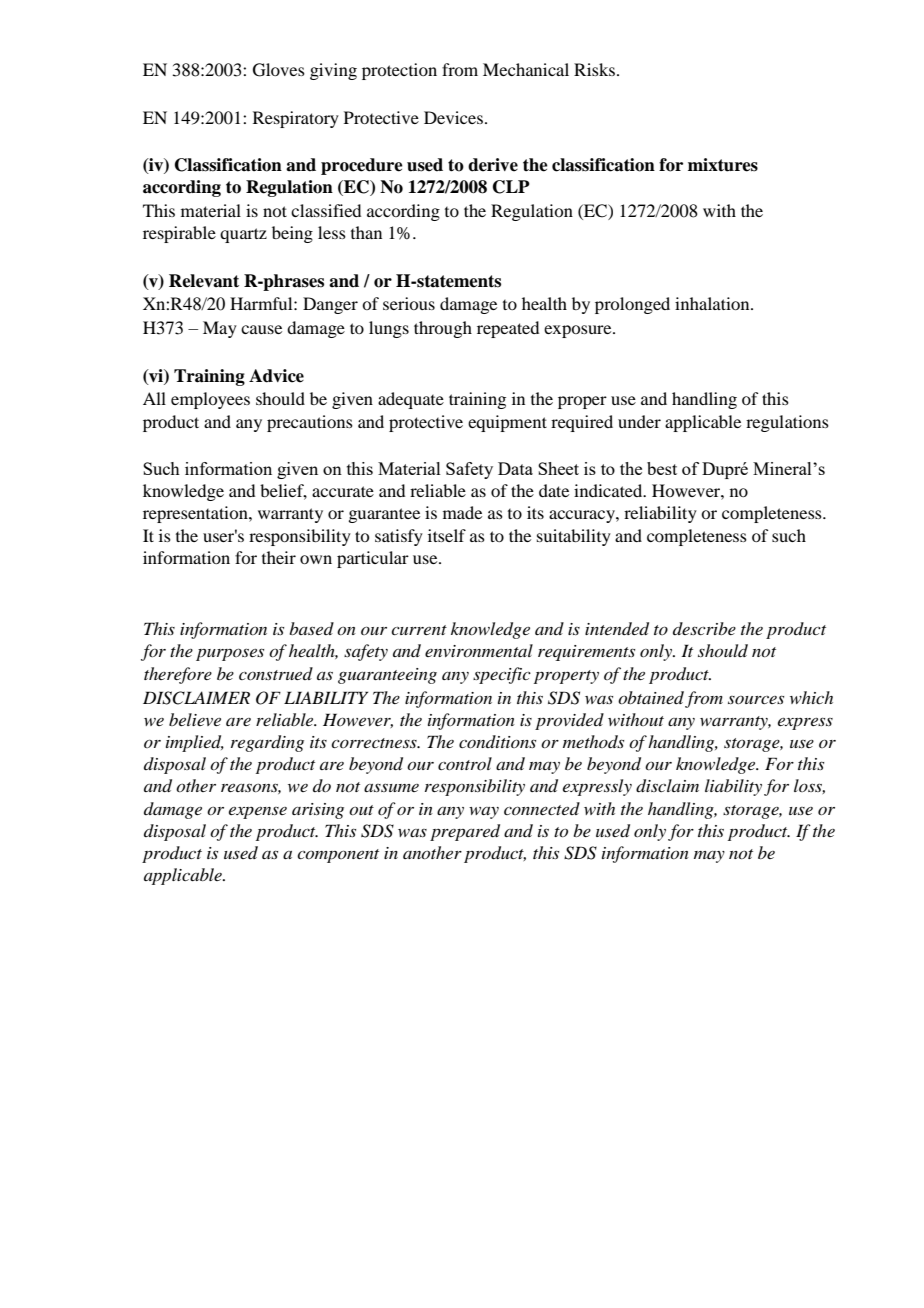  Describe the element at coordinates (704, 628) in the screenshot. I see `describe` at that location.
